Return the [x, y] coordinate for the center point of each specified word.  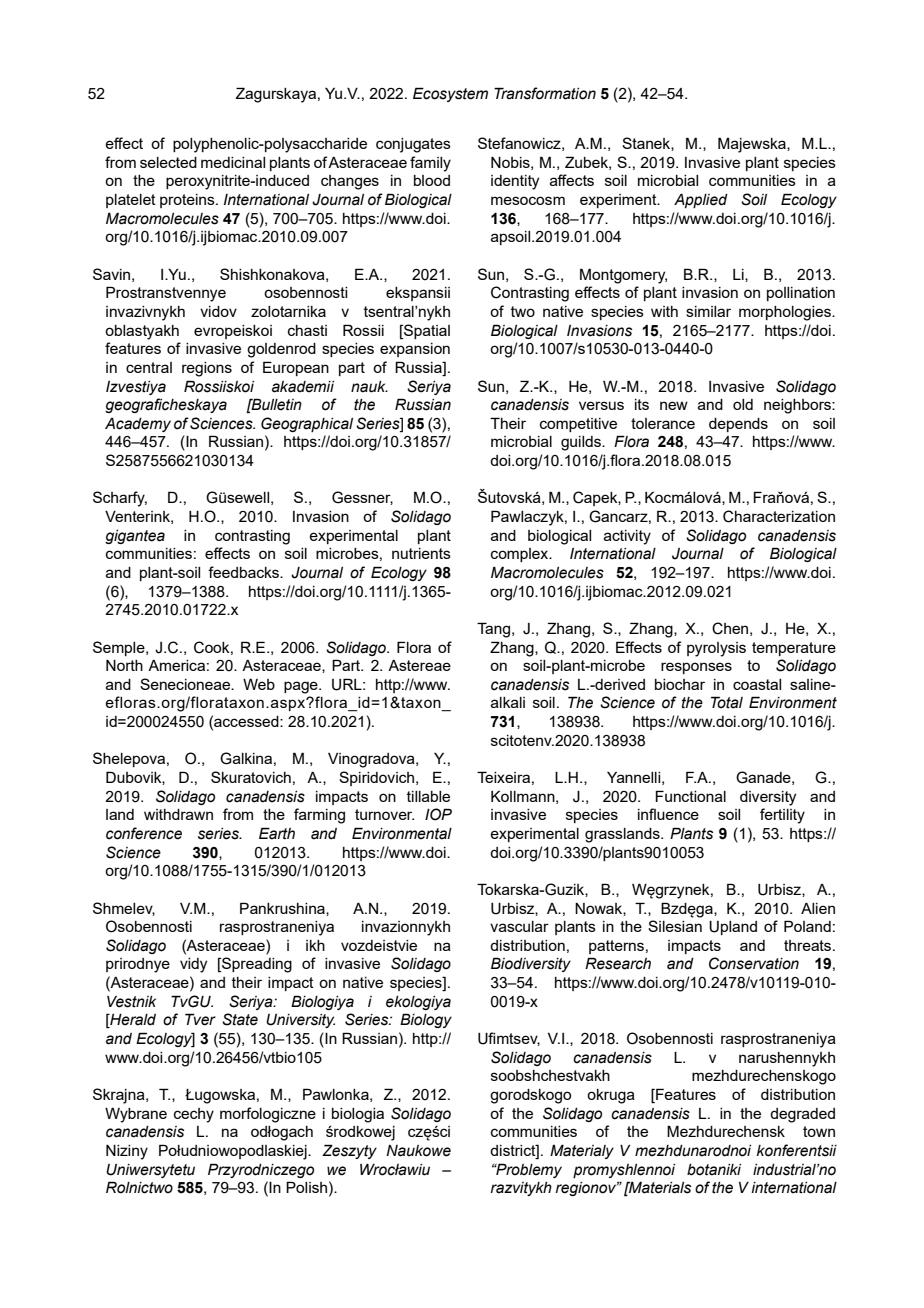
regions [207, 369]
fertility [782, 816]
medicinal [233, 162]
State [240, 1019]
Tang [493, 630]
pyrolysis [716, 649]
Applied [701, 200]
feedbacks [245, 572]
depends [738, 425]
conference [144, 833]
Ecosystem [450, 94]
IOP [438, 814]
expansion [415, 350]
